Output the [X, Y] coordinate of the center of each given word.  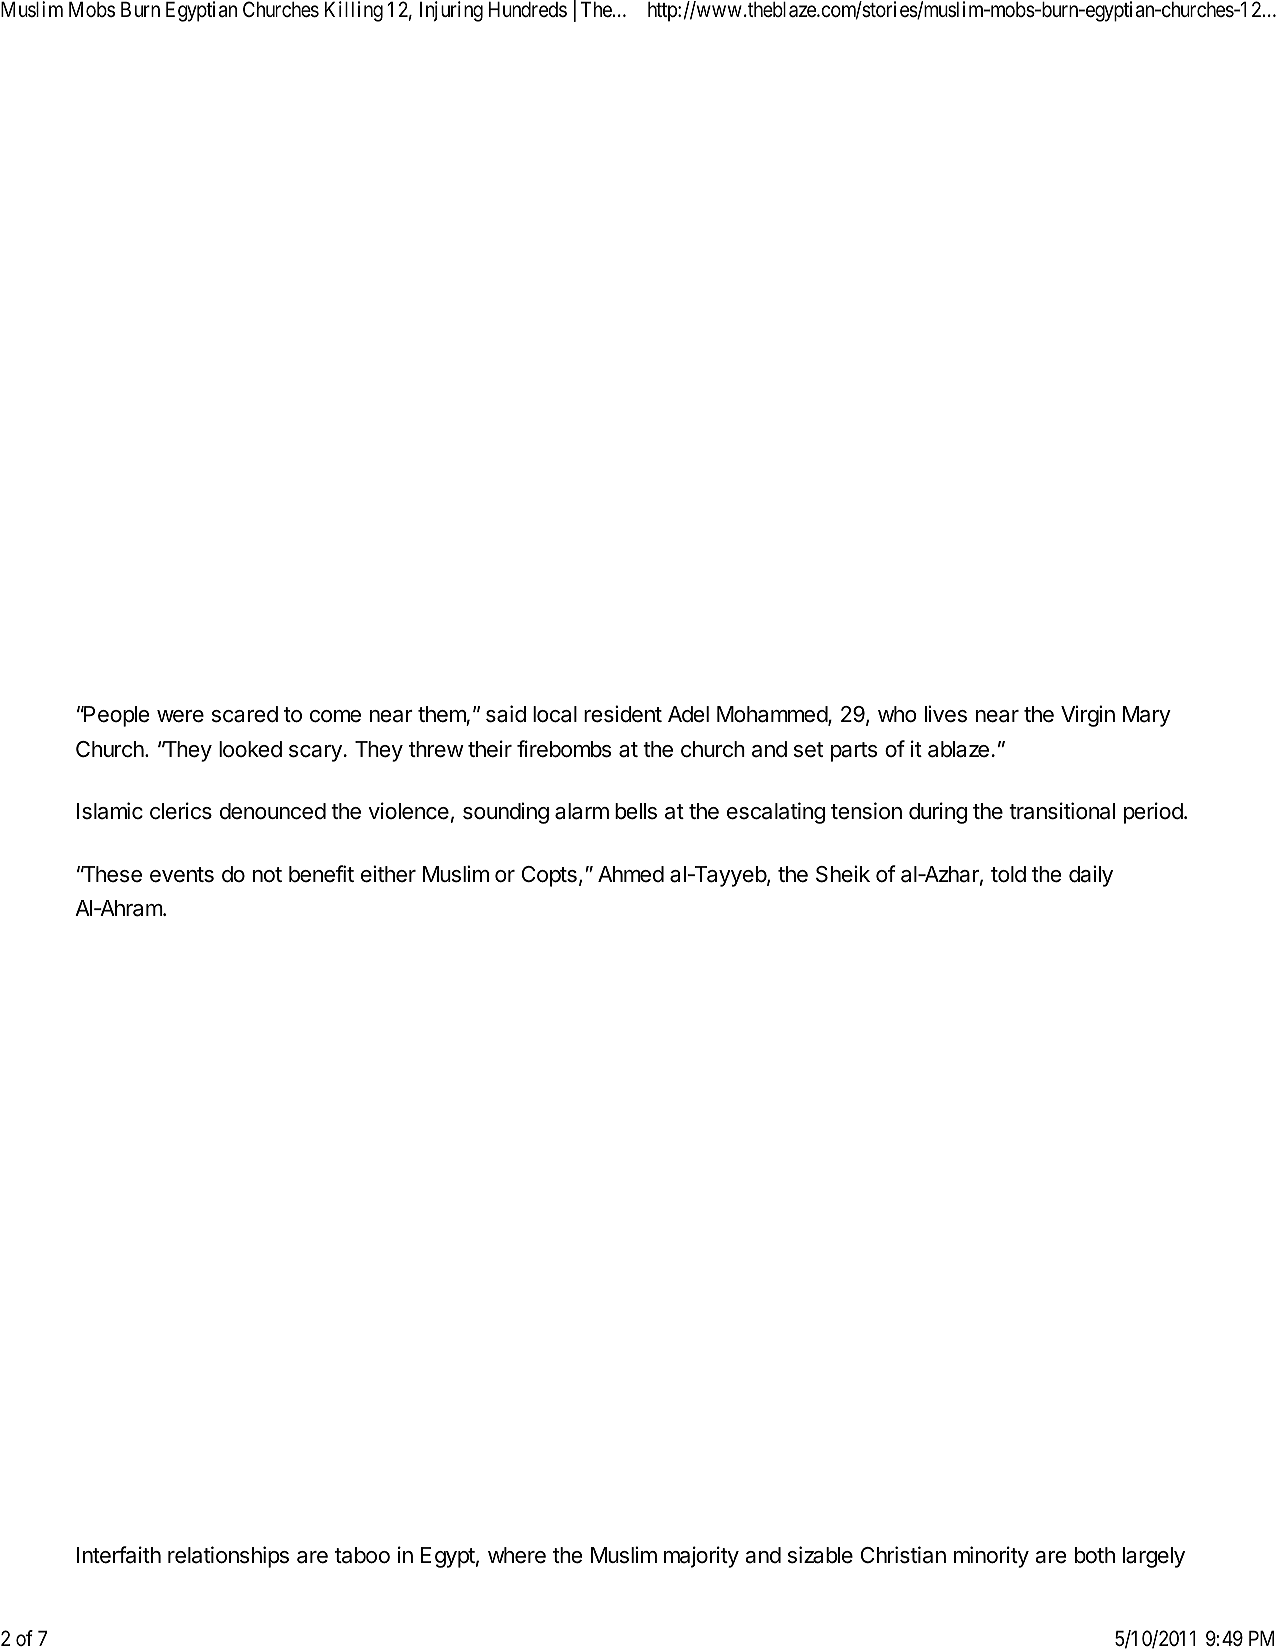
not [267, 875]
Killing [354, 11]
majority [701, 1557]
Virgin [1088, 716]
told [1008, 874]
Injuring [451, 11]
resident [623, 714]
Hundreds [528, 9]
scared [245, 714]
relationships [228, 1557]
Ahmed [631, 874]
